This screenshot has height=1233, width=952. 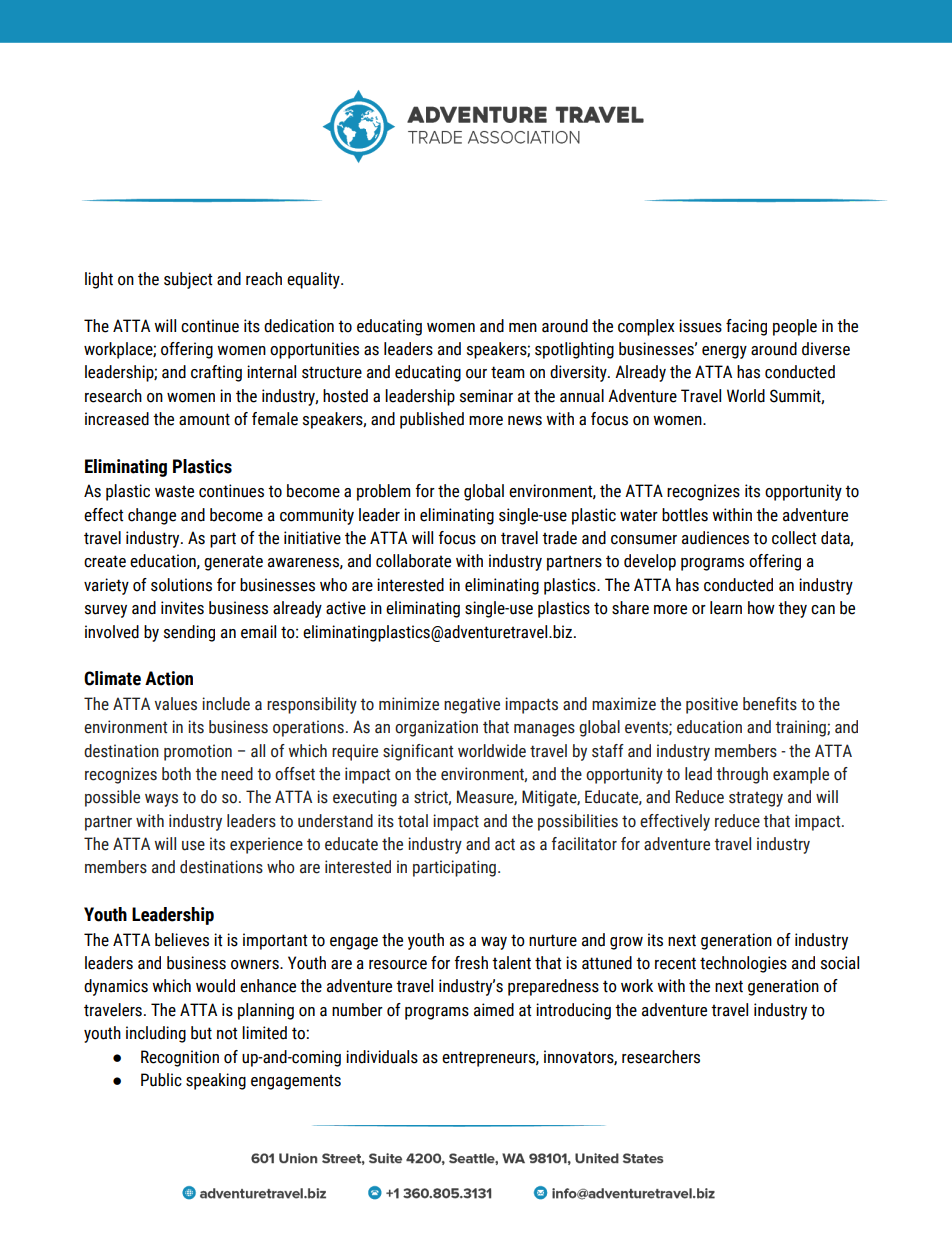 I want to click on team, so click(x=508, y=372).
